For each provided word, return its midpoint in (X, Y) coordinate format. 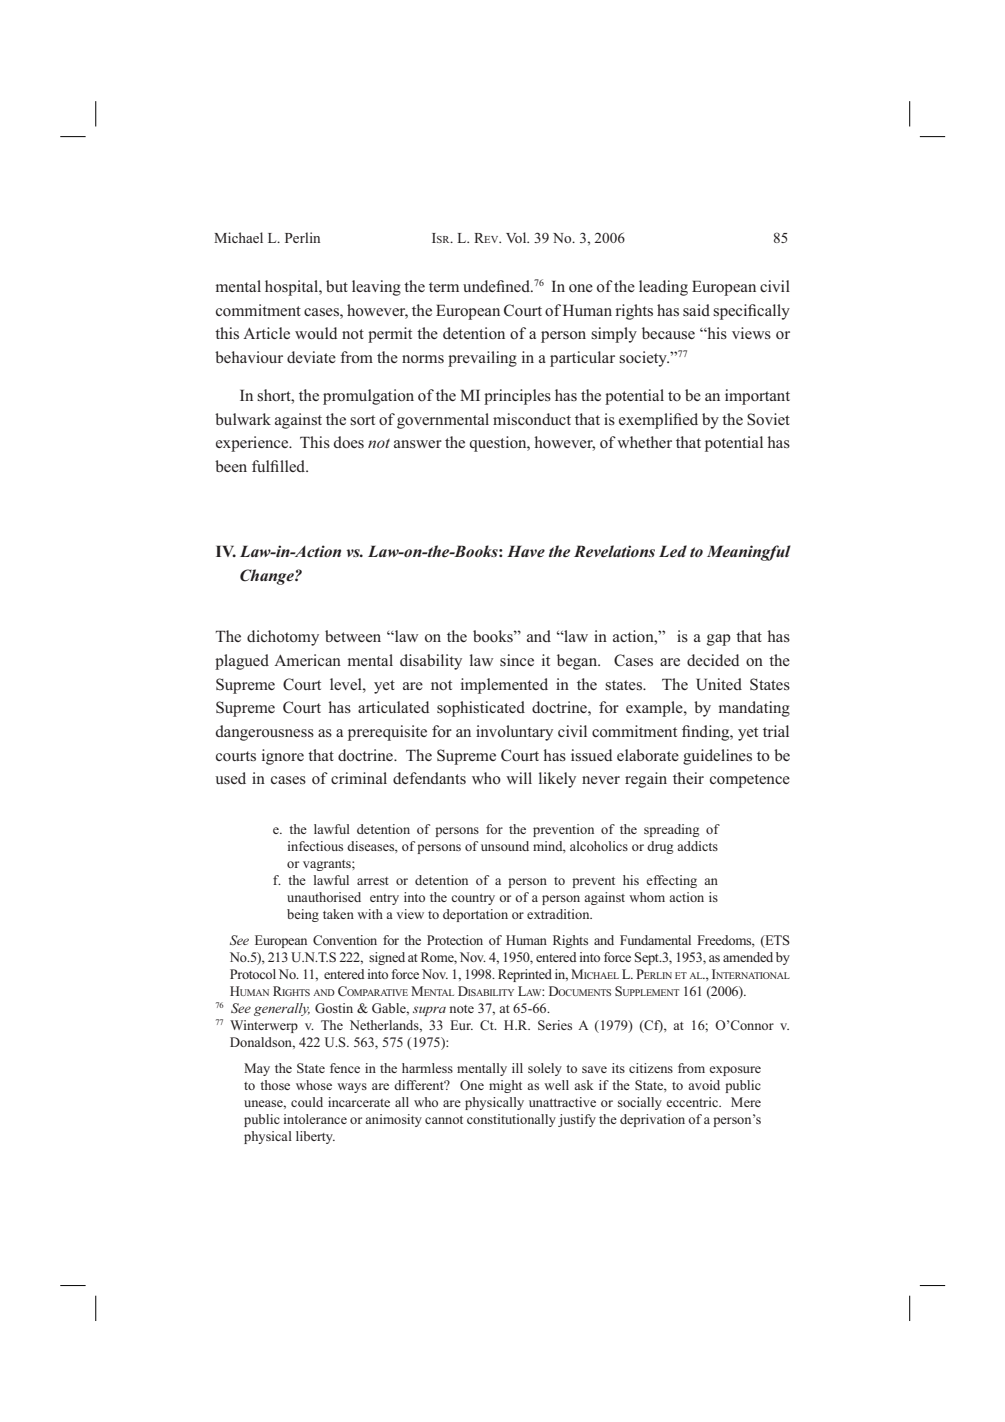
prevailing (482, 359)
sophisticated (481, 709)
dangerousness (265, 733)
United (719, 684)
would (316, 333)
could (307, 1102)
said (696, 310)
